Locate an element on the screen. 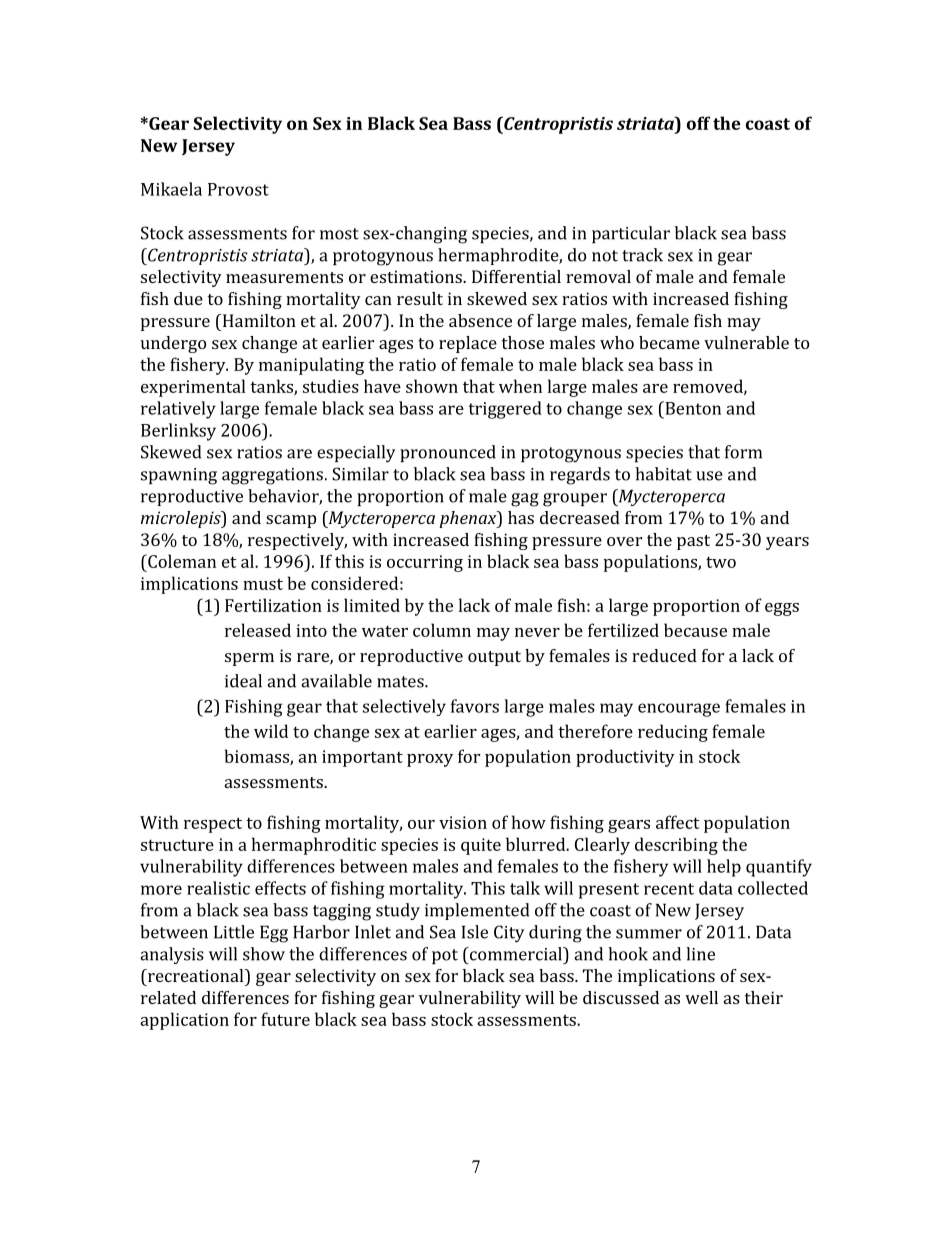 The height and width of the screenshot is (1233, 952). particular is located at coordinates (631, 234).
